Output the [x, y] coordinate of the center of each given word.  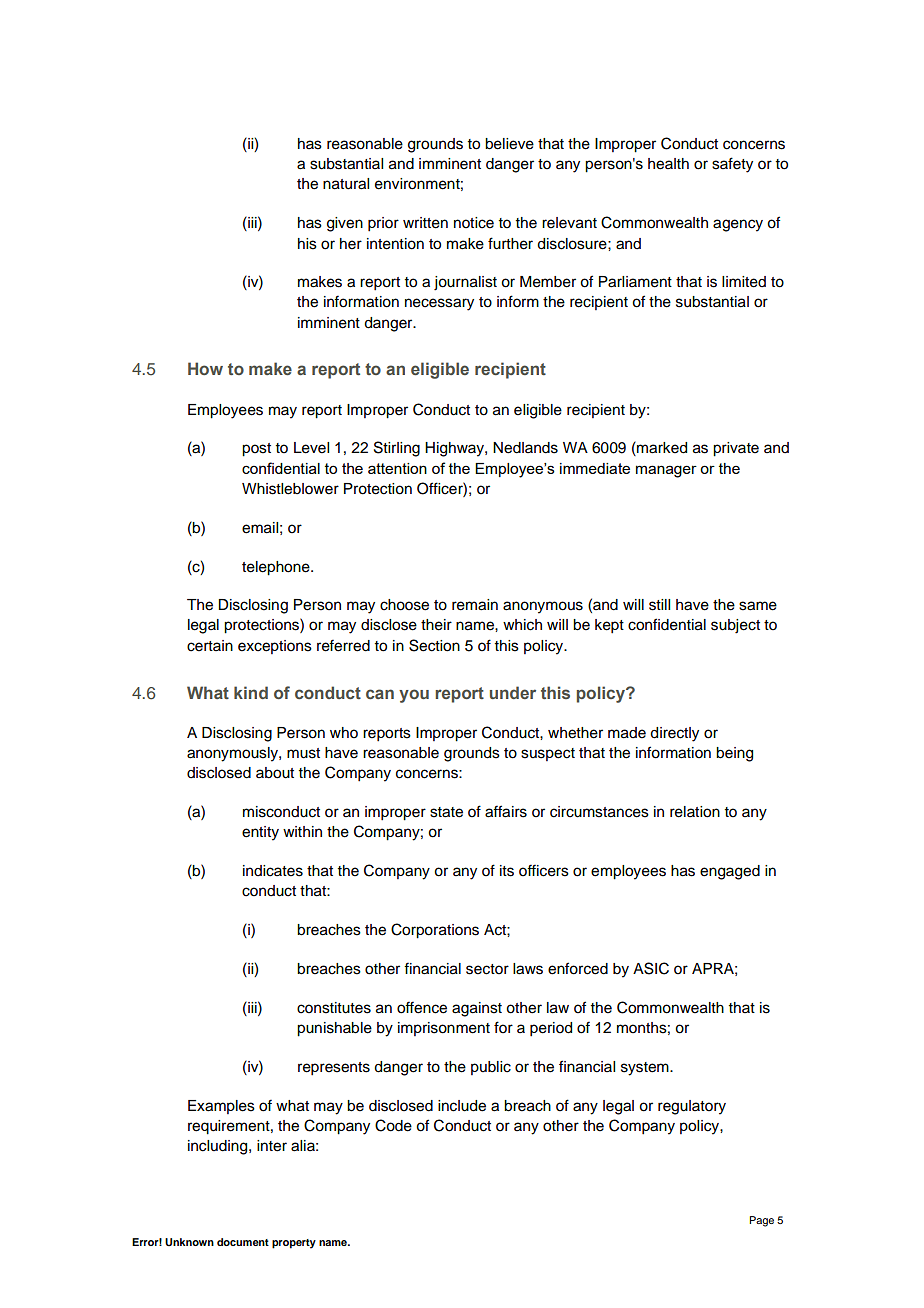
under [513, 692]
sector [487, 969]
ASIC [651, 968]
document [243, 1242]
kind [251, 692]
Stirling [397, 449]
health [668, 164]
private [736, 449]
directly [674, 734]
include [462, 1106]
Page [761, 1221]
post [256, 450]
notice [474, 223]
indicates [273, 871]
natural [346, 184]
